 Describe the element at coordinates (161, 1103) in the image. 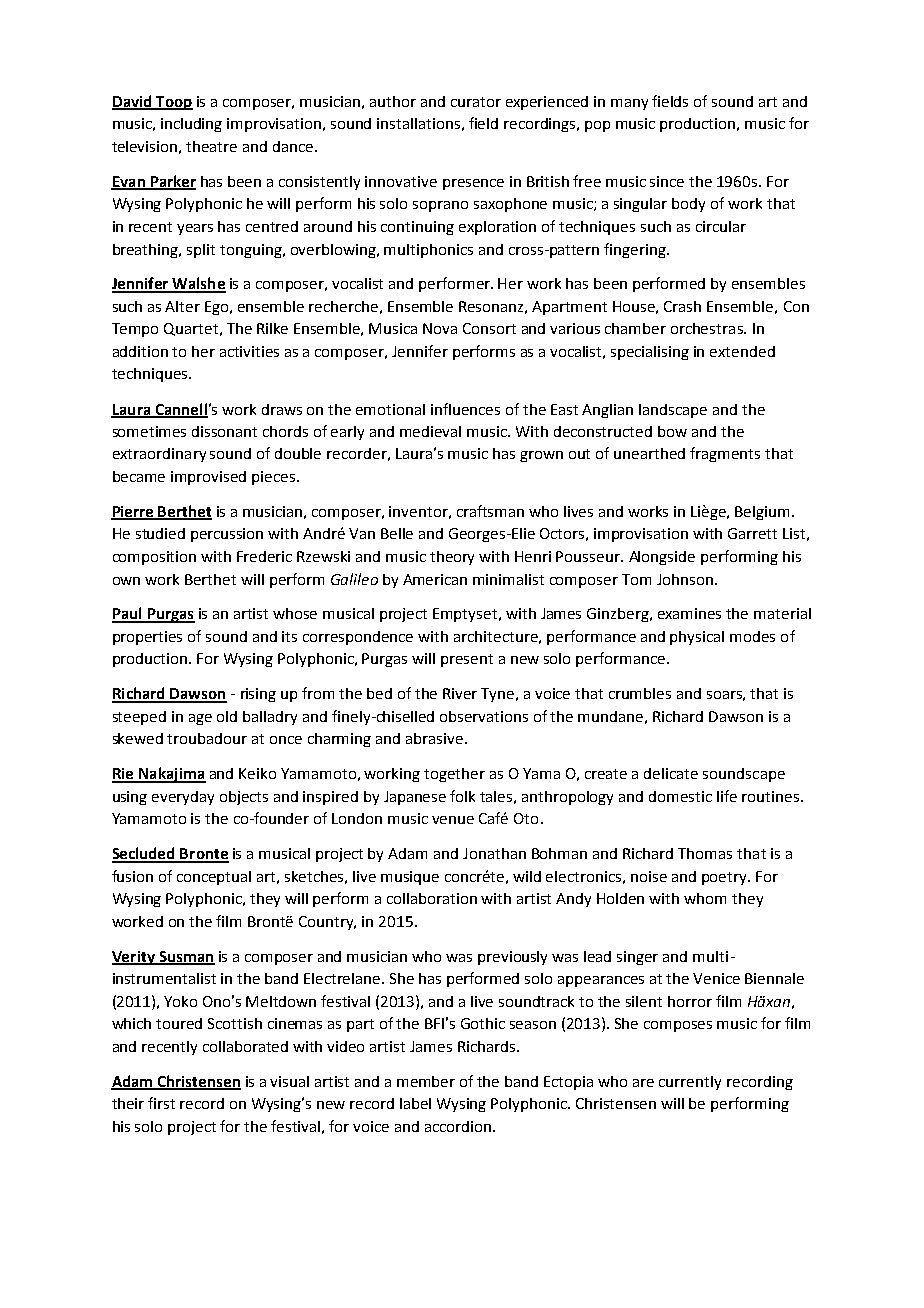

I see `first` at that location.
